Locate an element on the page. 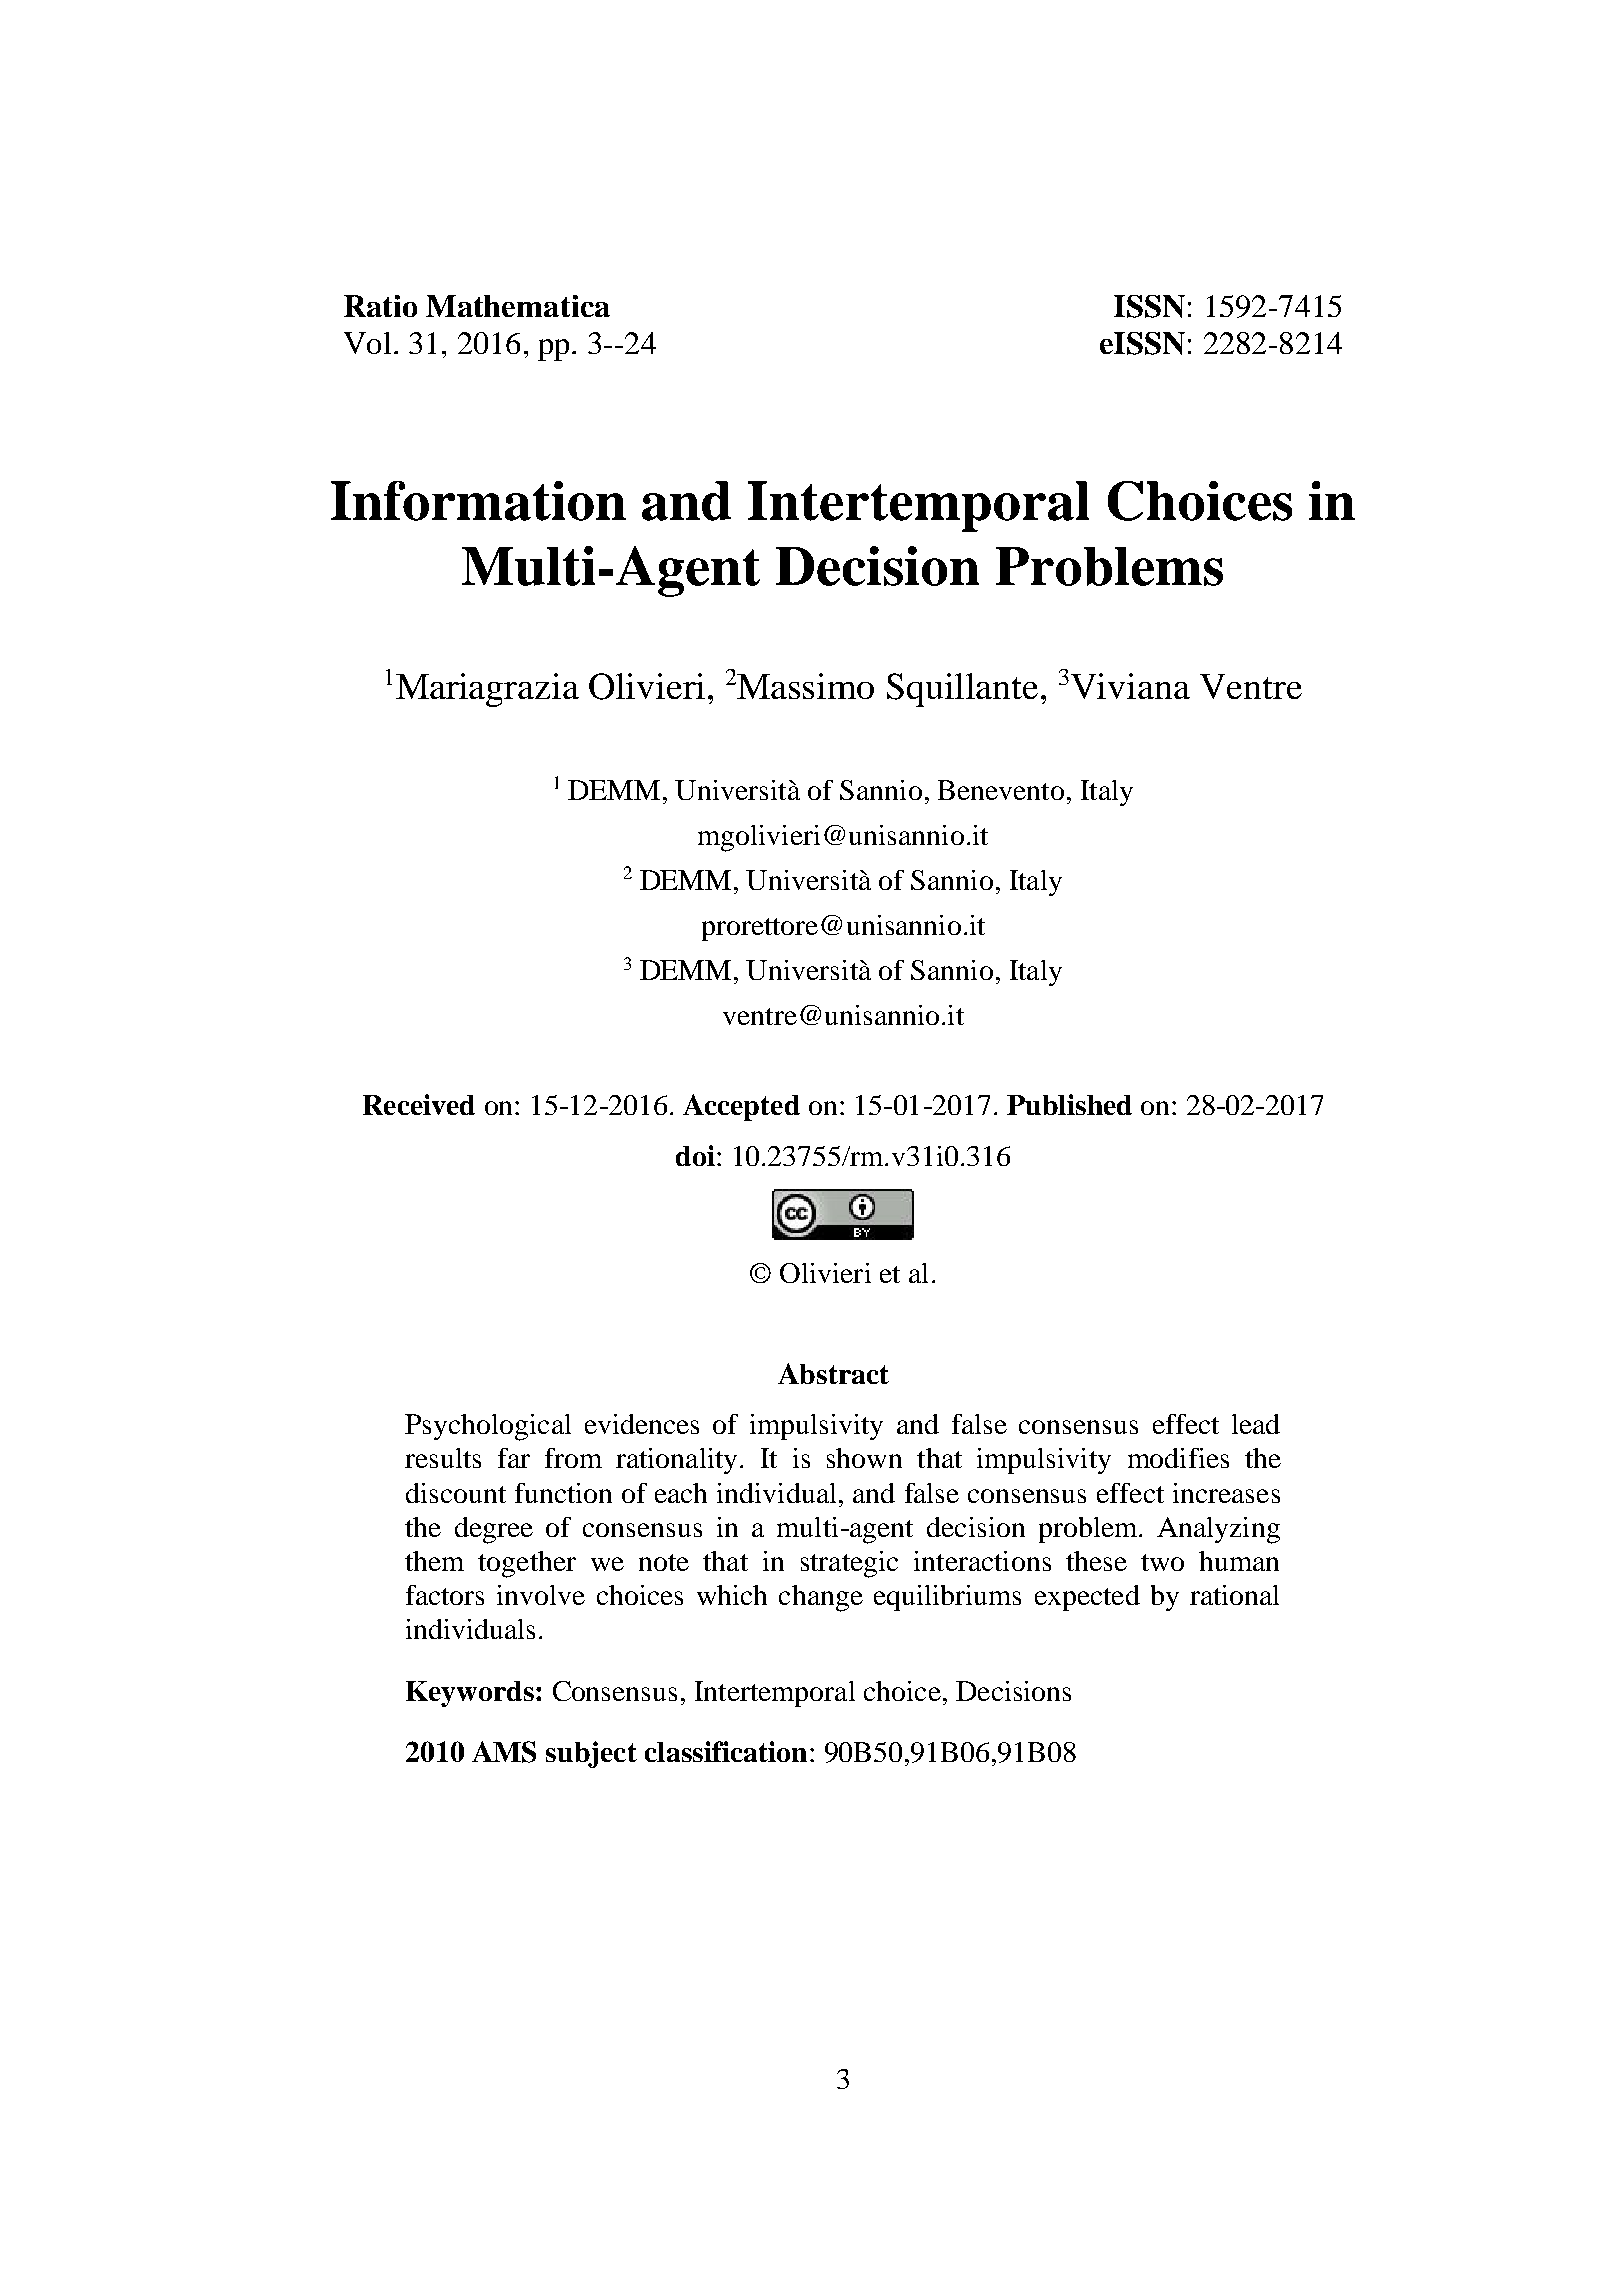  Benevento is located at coordinates (1001, 790).
